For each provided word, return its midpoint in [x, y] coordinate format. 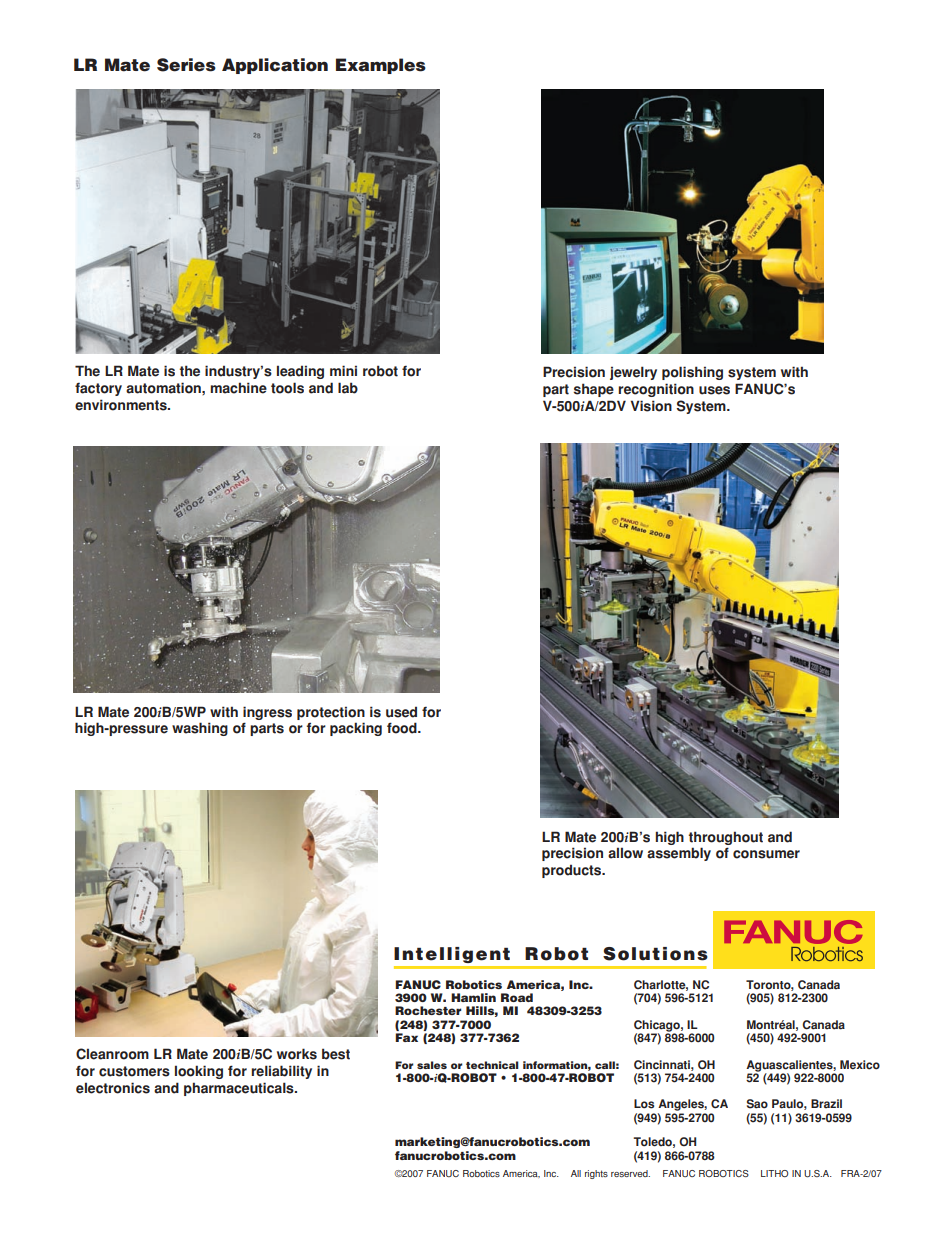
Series [186, 65]
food [403, 728]
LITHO [774, 1173]
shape [594, 390]
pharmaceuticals [240, 1089]
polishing [692, 373]
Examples [381, 66]
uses [714, 390]
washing [200, 729]
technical [492, 1065]
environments [122, 405]
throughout [726, 838]
